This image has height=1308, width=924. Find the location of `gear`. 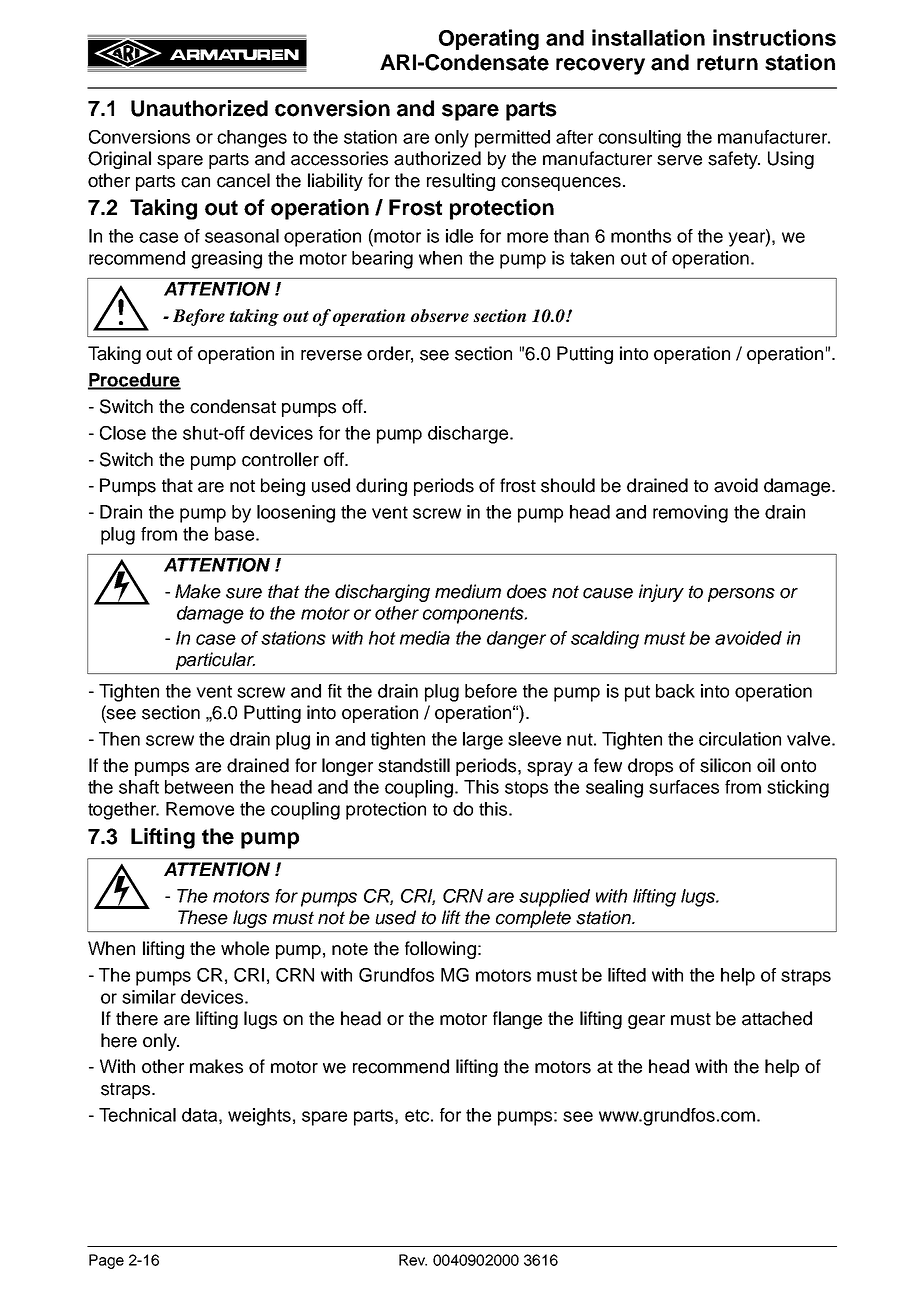

gear is located at coordinates (646, 1022).
